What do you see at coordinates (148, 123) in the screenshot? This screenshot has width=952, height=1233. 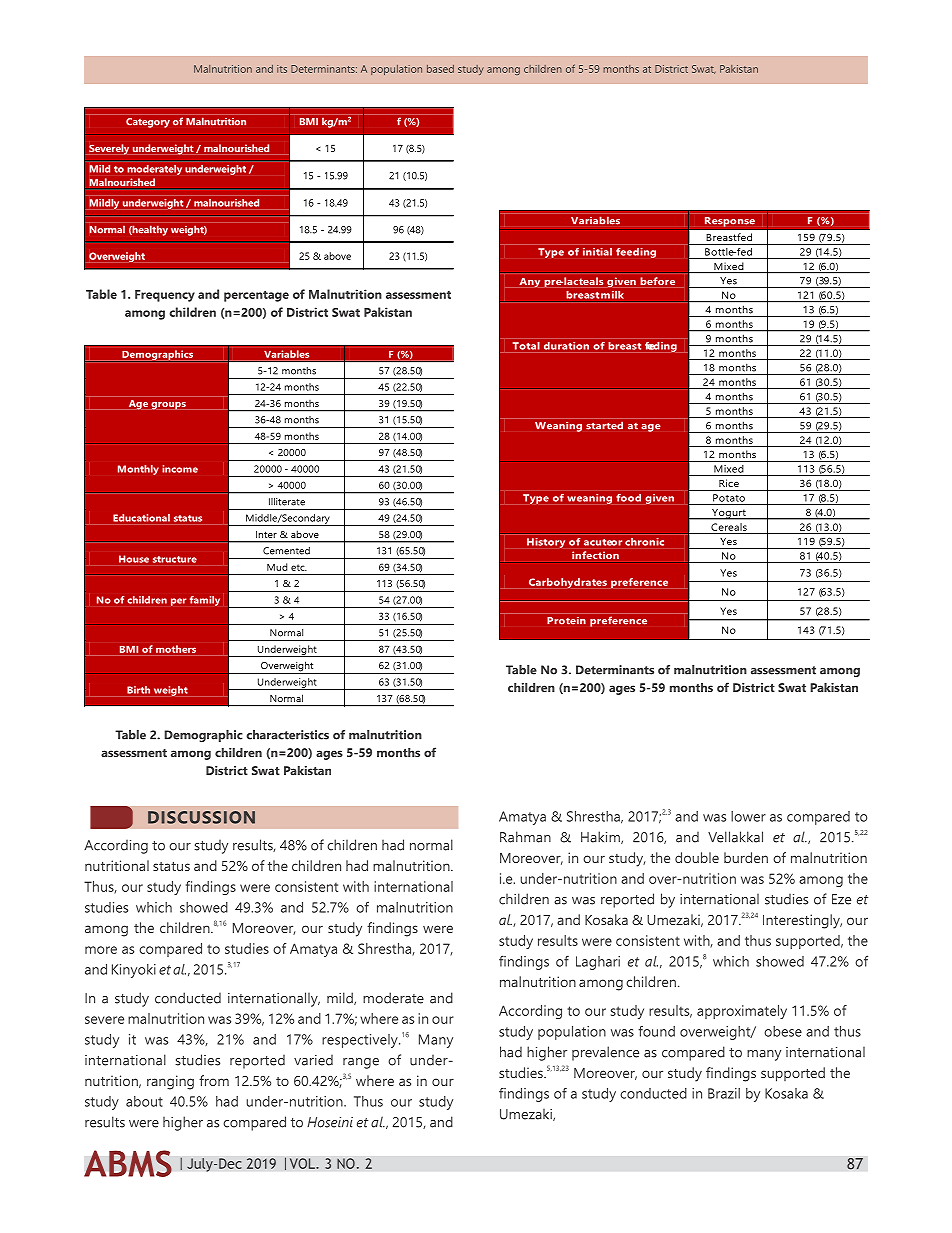 I see `Category` at bounding box center [148, 123].
